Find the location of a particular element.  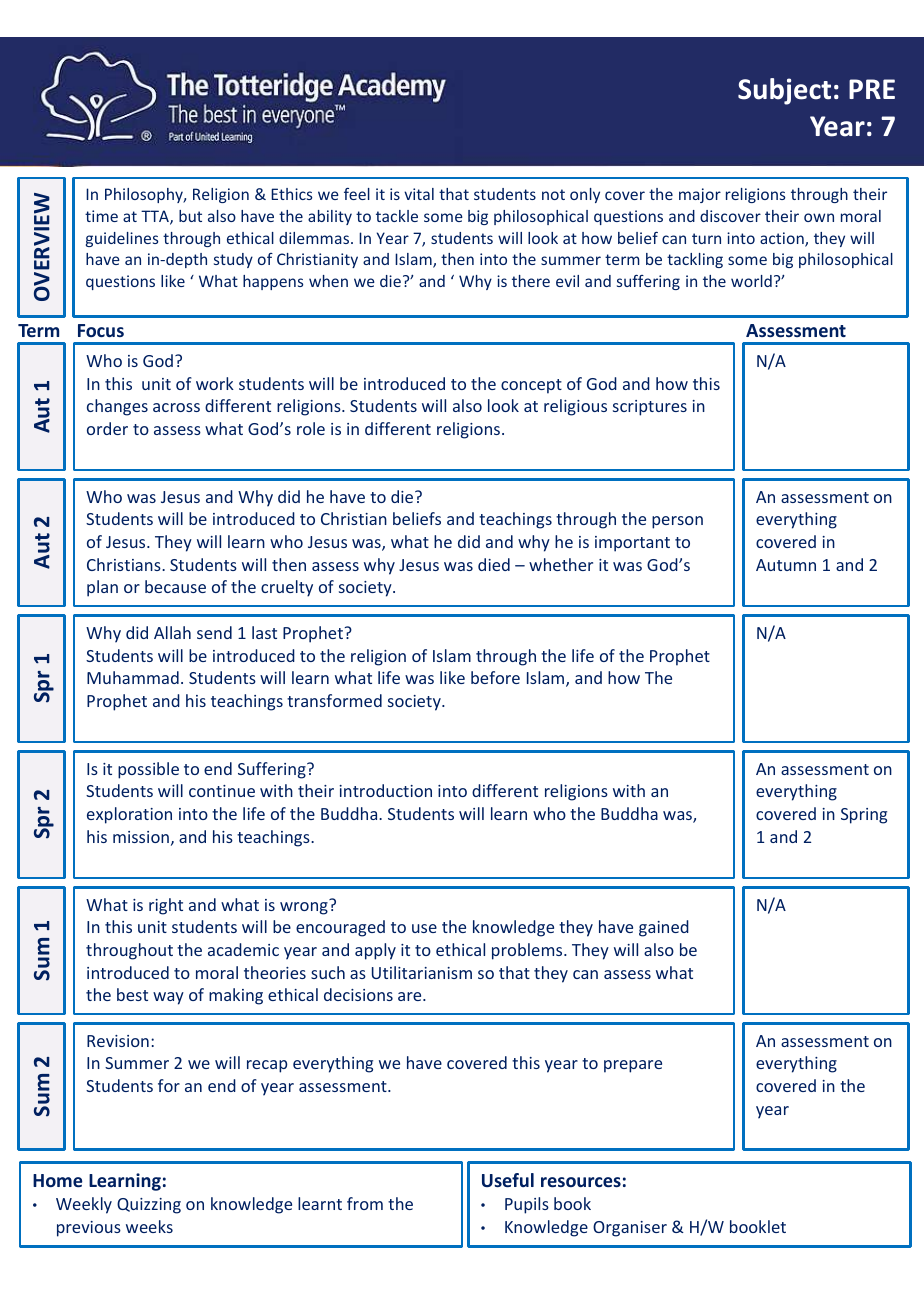

Organiser is located at coordinates (630, 1229).
